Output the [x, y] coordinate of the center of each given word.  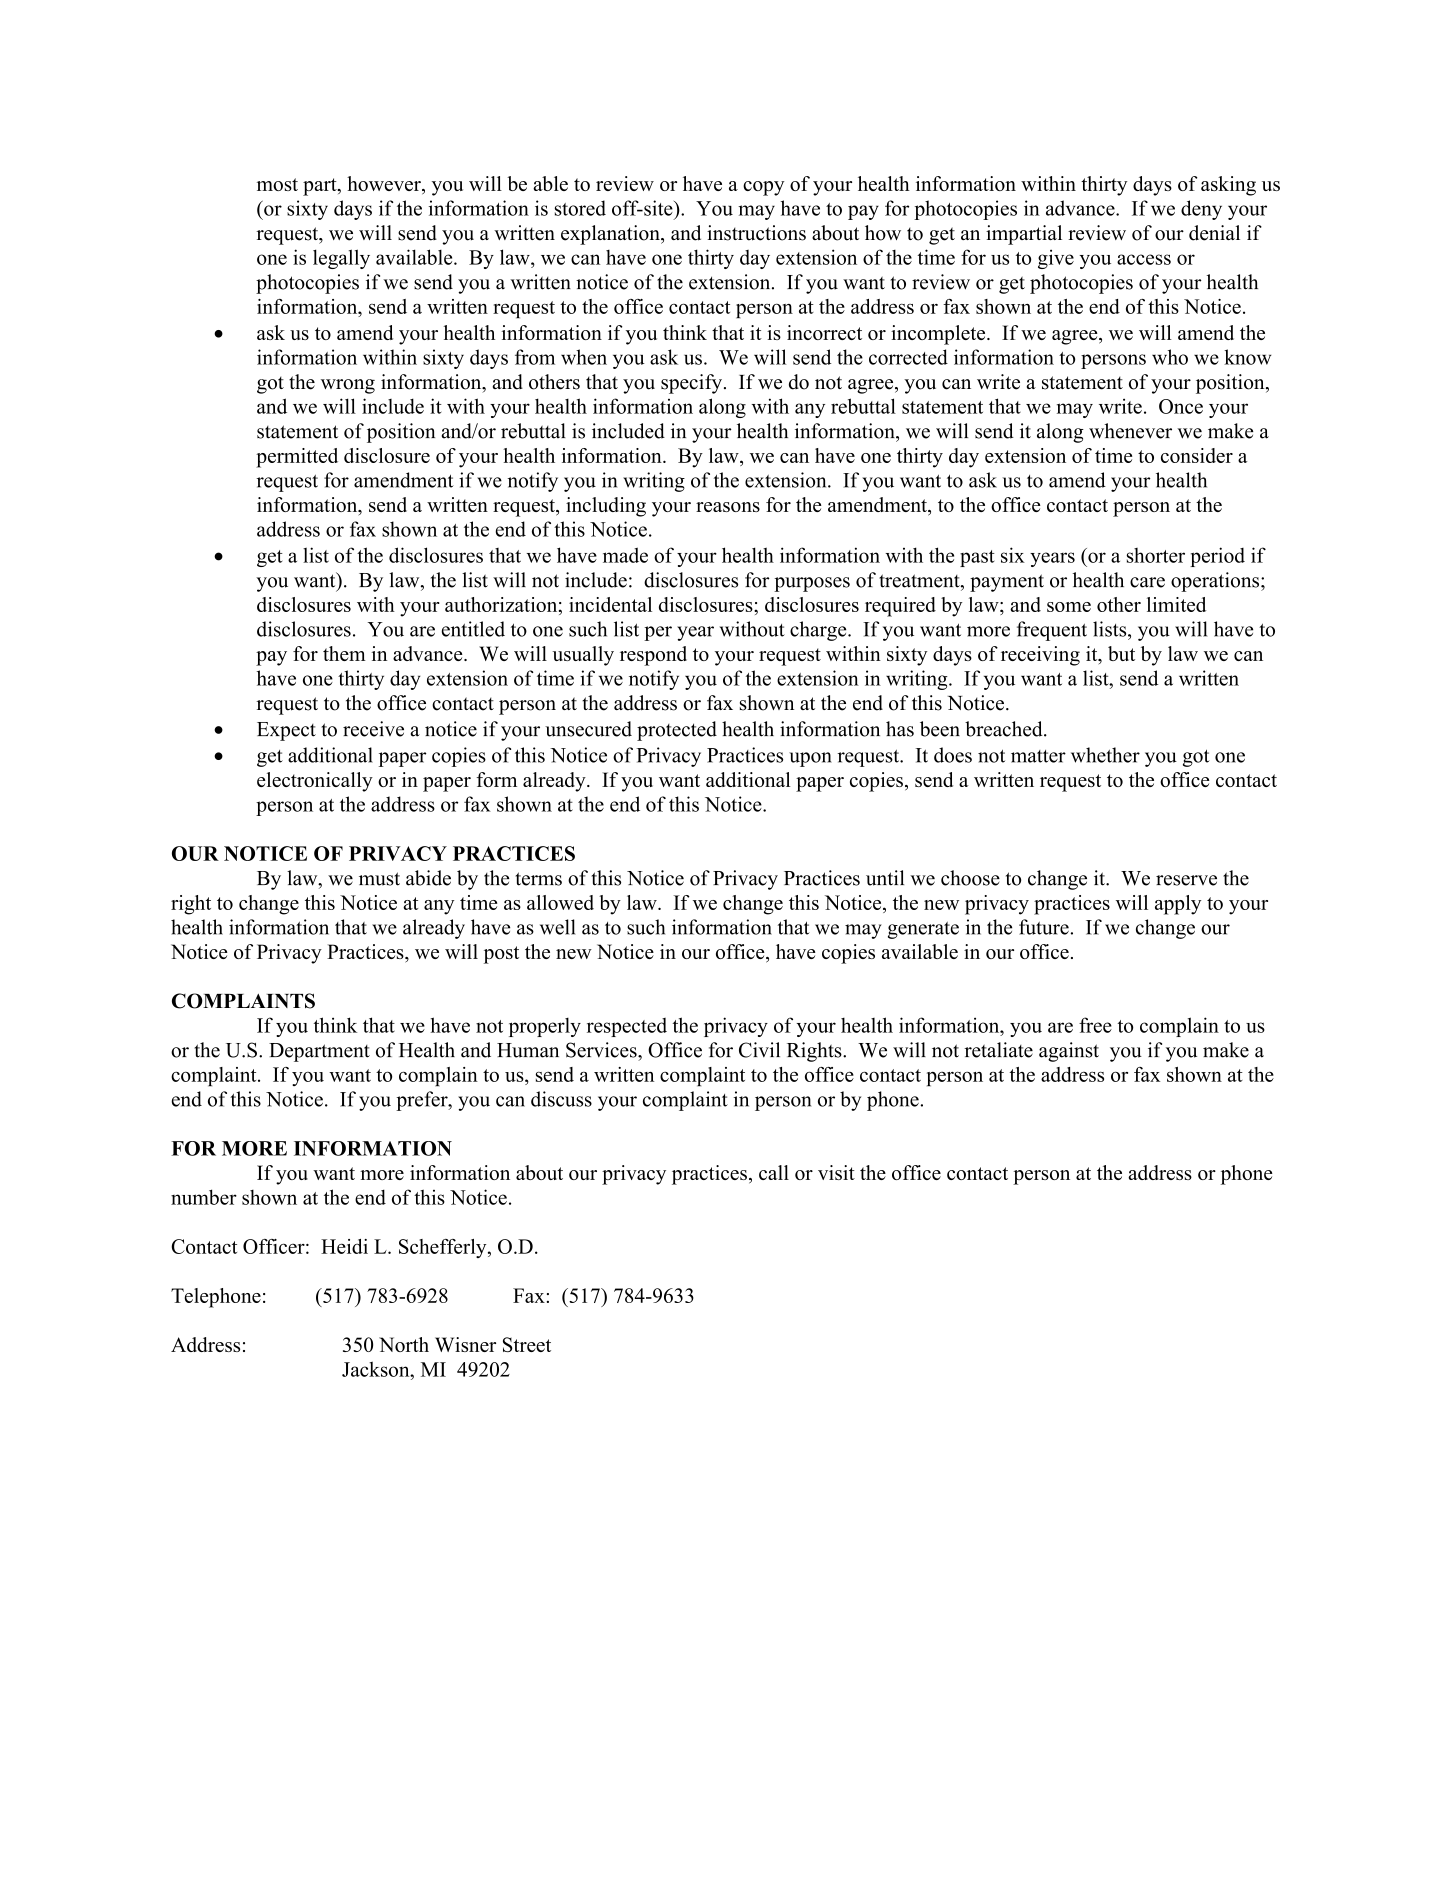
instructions [756, 233]
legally [341, 259]
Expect [286, 731]
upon [810, 759]
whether [1105, 755]
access [1144, 259]
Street [527, 1344]
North [404, 1344]
